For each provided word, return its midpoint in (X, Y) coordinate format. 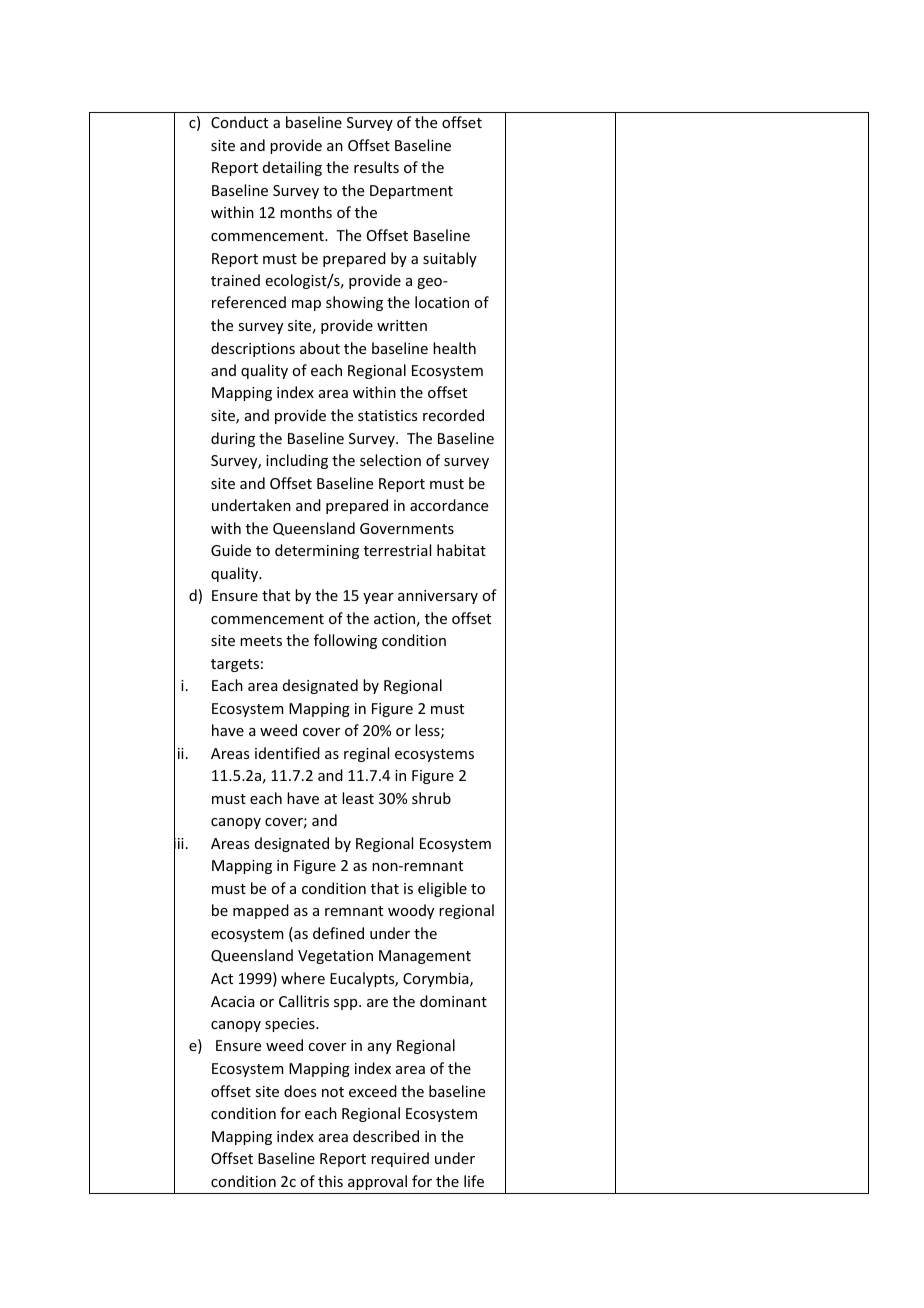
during (233, 439)
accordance (449, 505)
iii (179, 844)
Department (411, 192)
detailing (292, 168)
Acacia (233, 1001)
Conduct (239, 122)
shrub (431, 798)
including (297, 461)
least (358, 798)
